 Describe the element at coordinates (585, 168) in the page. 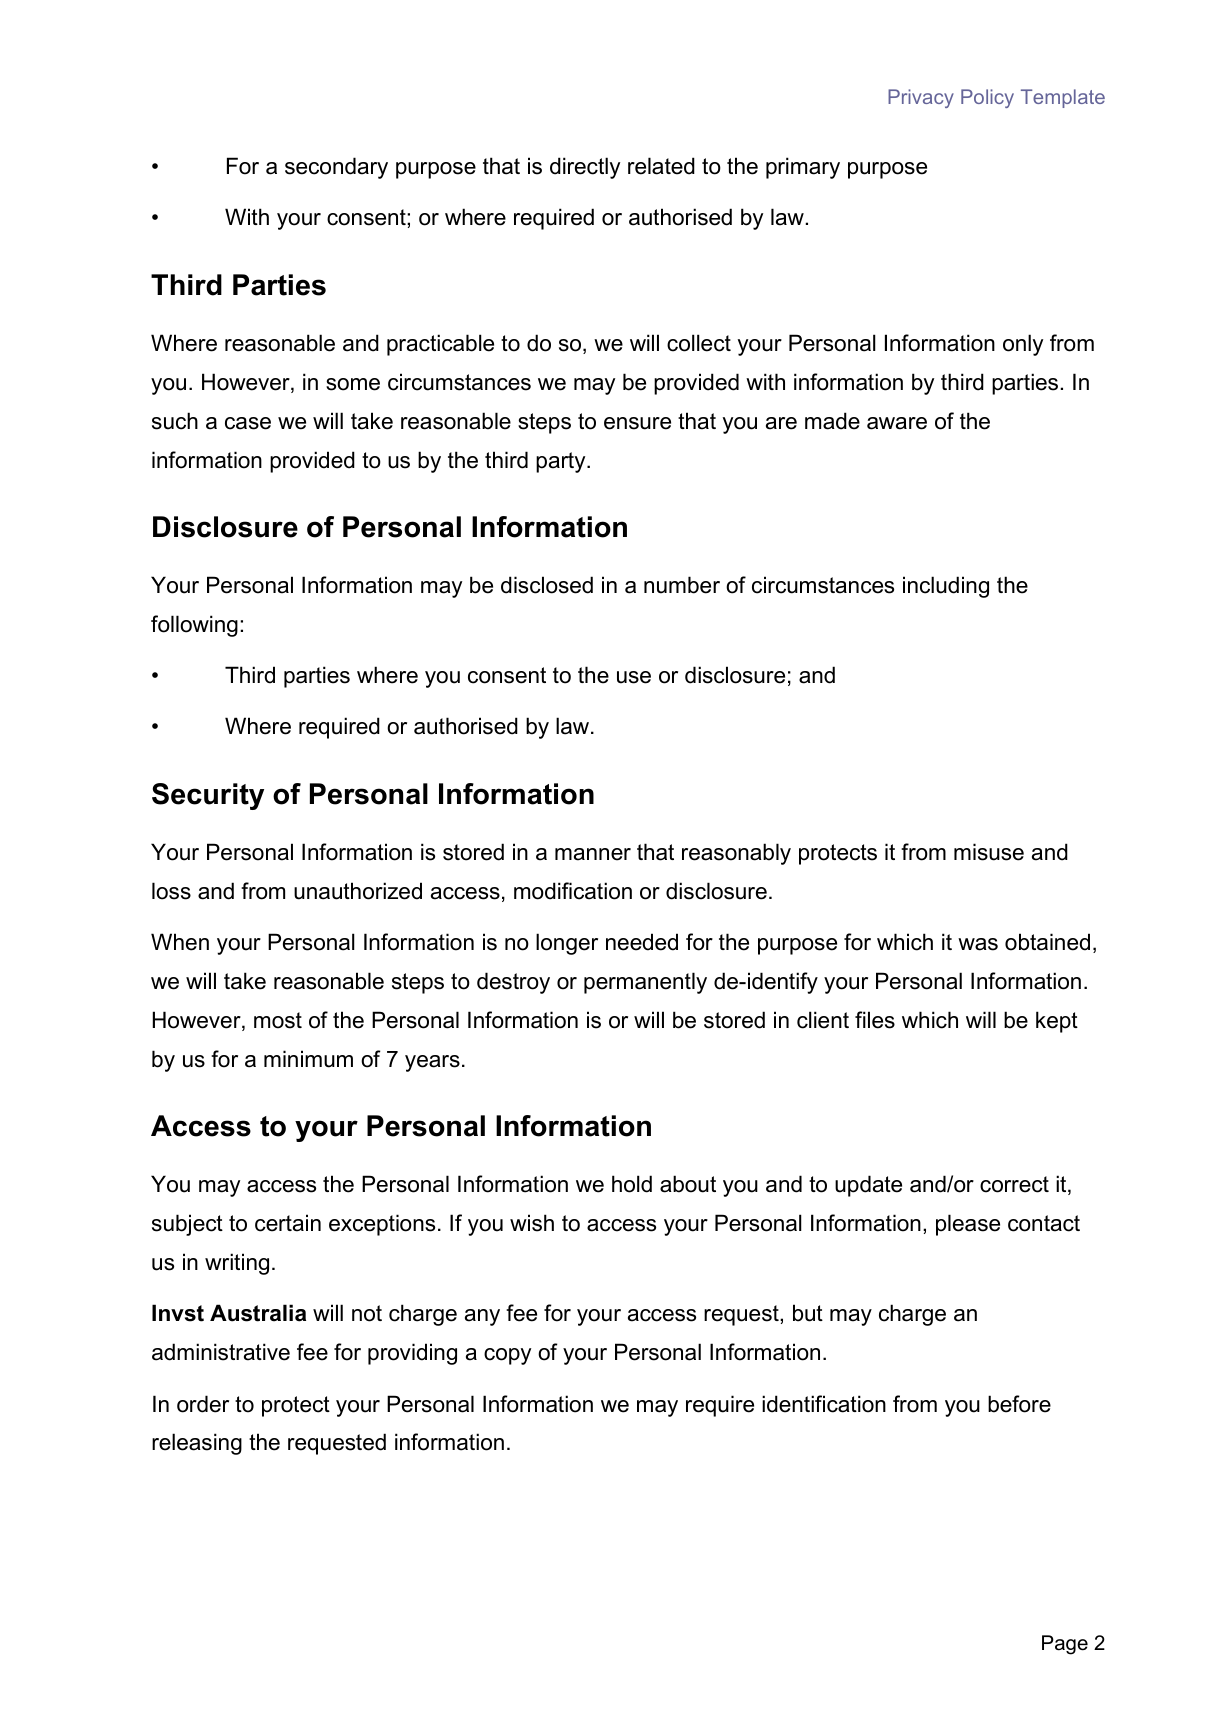

I see `directly` at that location.
